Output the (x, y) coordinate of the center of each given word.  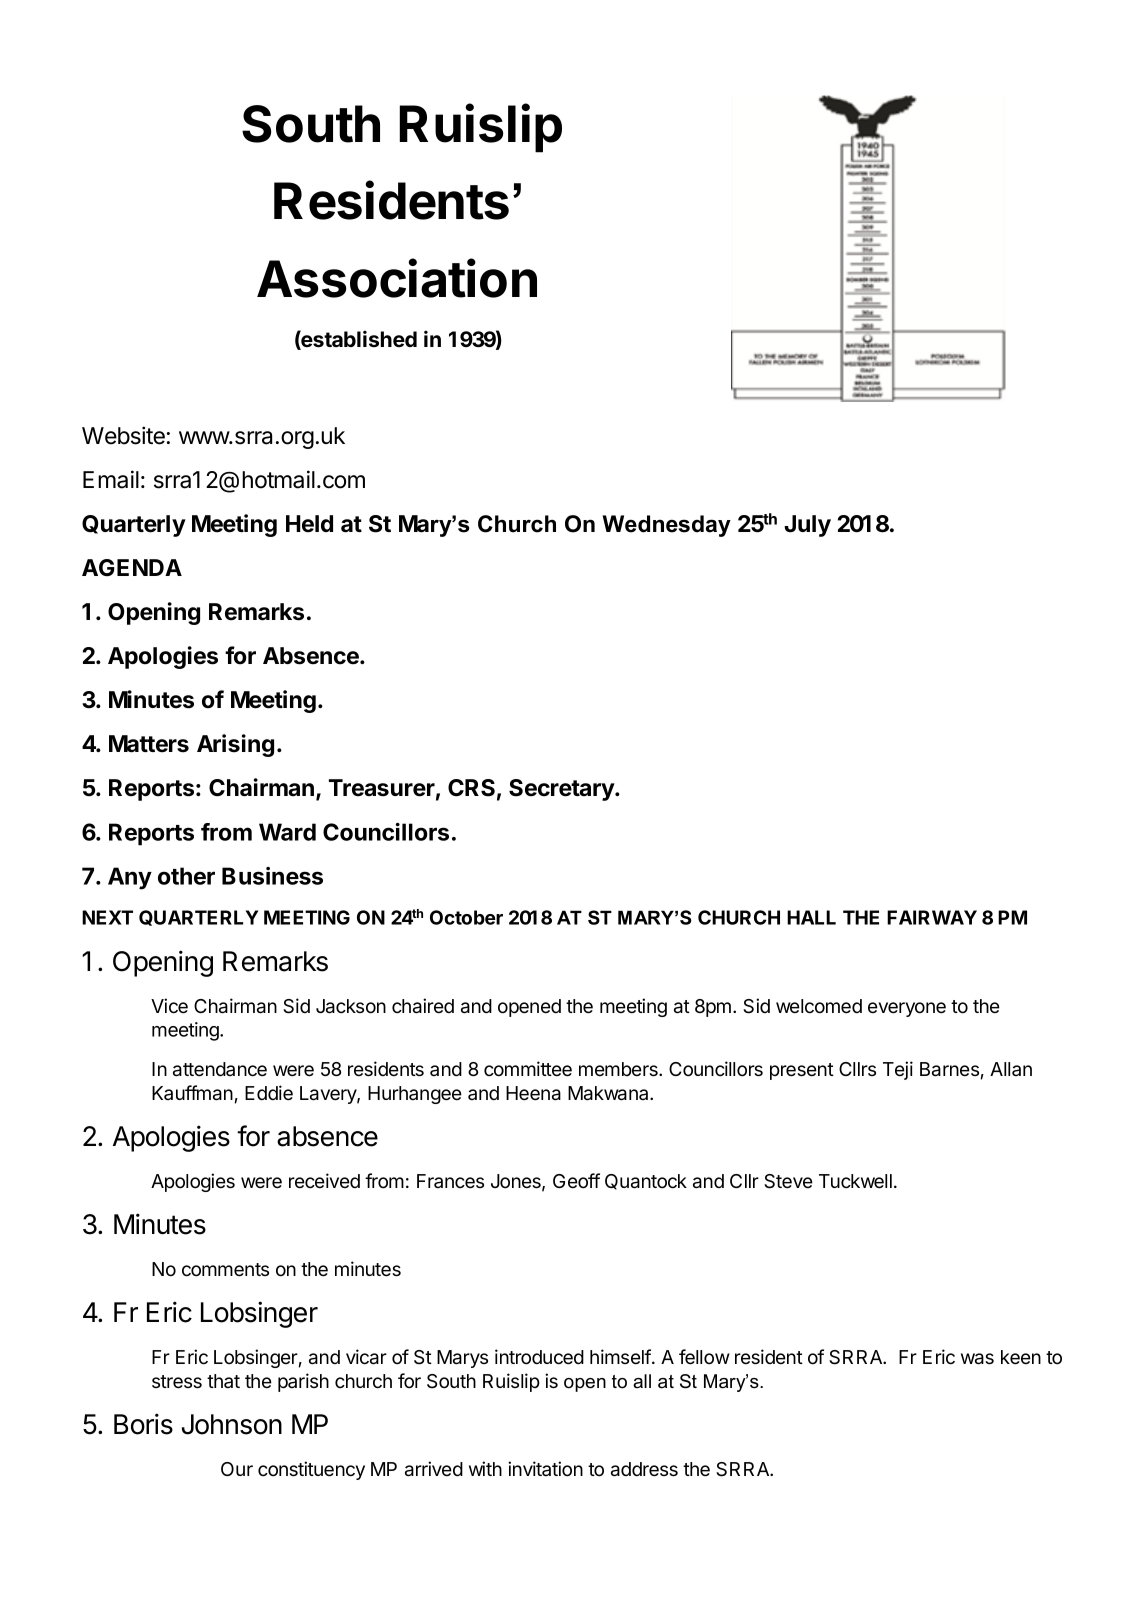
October (466, 917)
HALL (811, 917)
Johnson (232, 1424)
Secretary (562, 790)
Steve (788, 1181)
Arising (235, 745)
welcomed (819, 1006)
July (807, 526)
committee (528, 1069)
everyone (907, 1009)
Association (397, 278)
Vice (169, 1006)
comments (225, 1270)
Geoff (576, 1181)
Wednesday (667, 526)
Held (309, 524)
